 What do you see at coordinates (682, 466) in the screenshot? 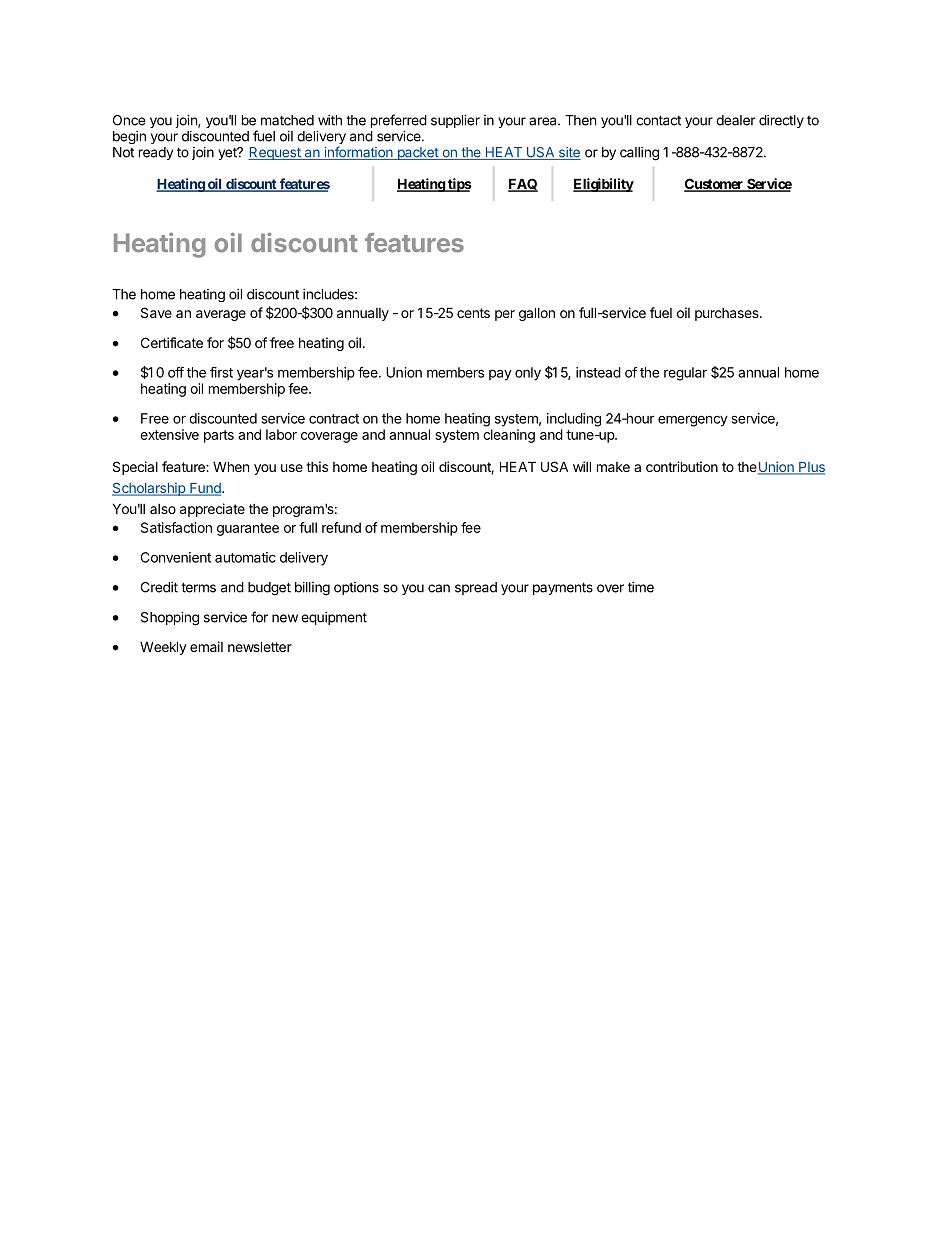
I see `contribution` at bounding box center [682, 466].
